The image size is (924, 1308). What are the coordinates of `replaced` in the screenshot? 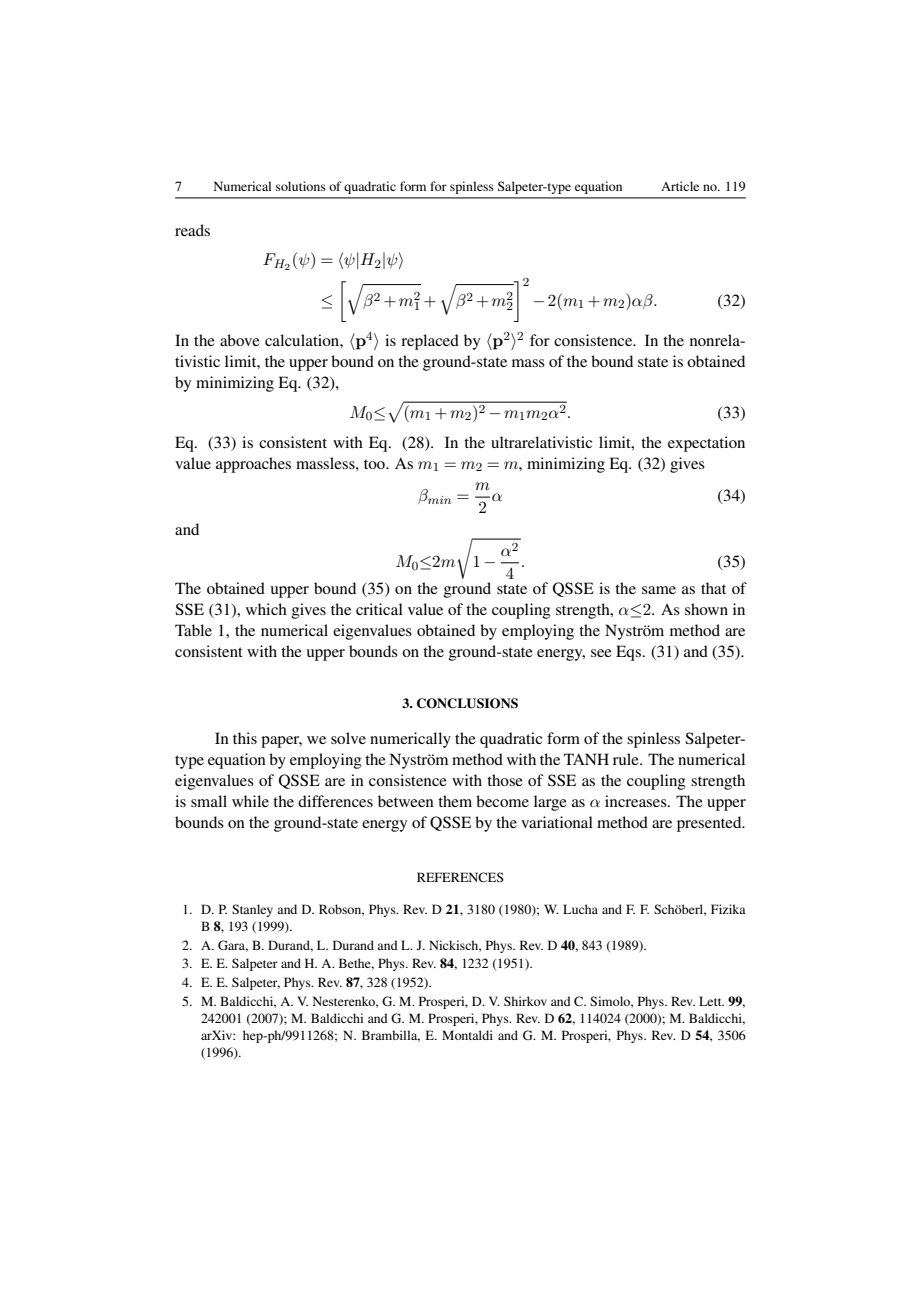 It's located at (430, 342).
